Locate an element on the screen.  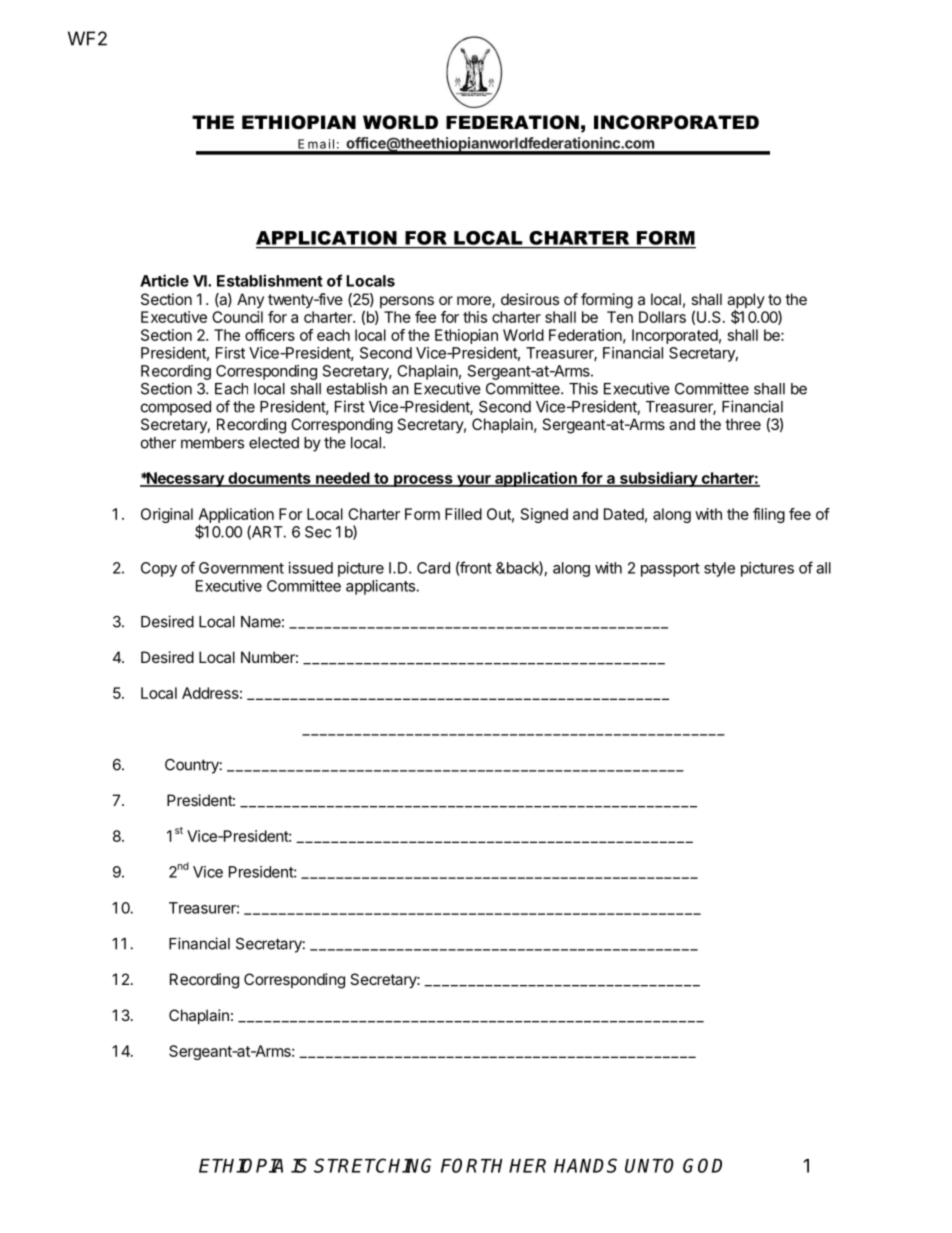
documents is located at coordinates (269, 479).
